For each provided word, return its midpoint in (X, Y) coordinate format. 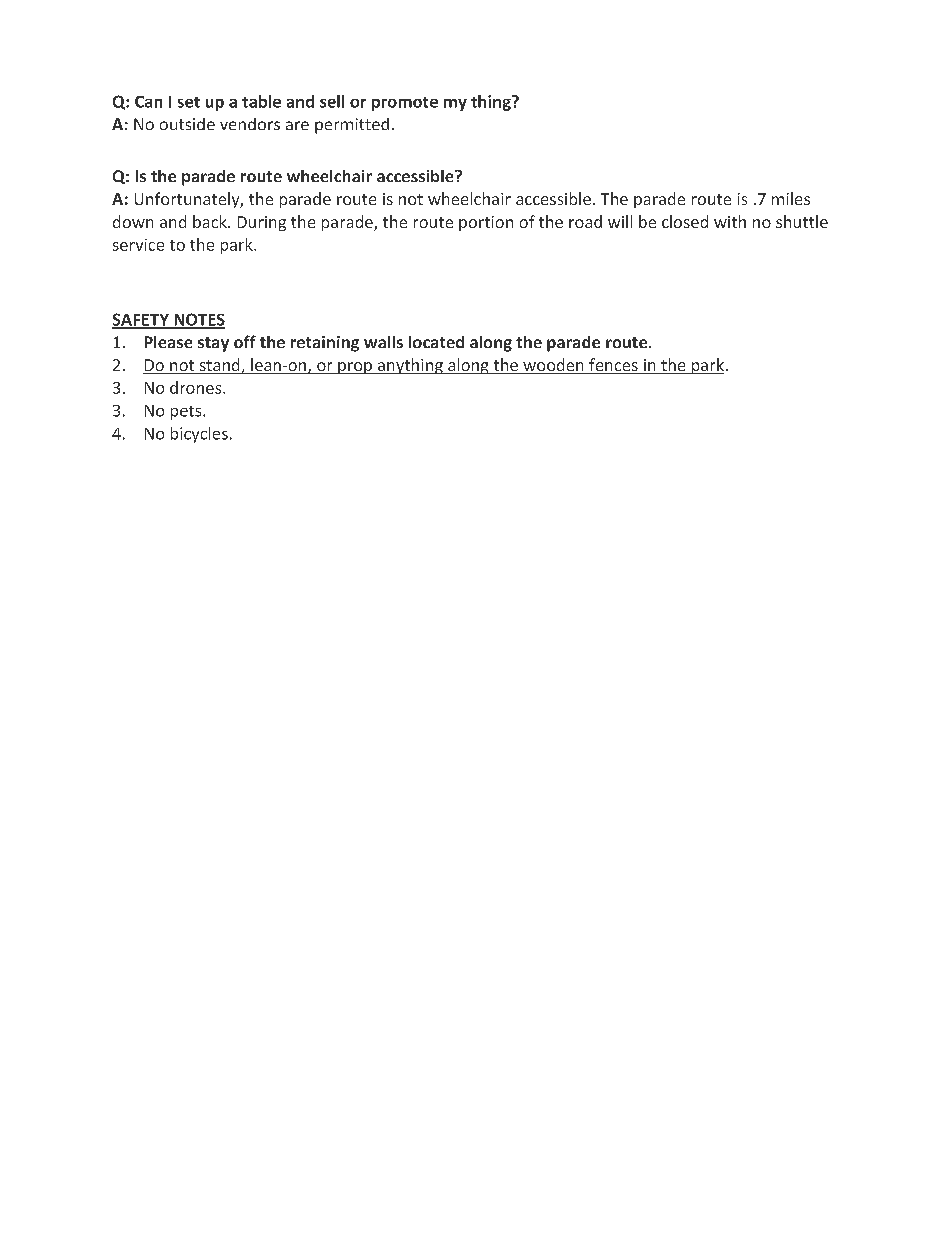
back (211, 221)
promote (405, 104)
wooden (553, 366)
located (436, 342)
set (189, 102)
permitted (352, 126)
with (730, 221)
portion (486, 223)
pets (187, 413)
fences (613, 366)
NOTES (198, 320)
